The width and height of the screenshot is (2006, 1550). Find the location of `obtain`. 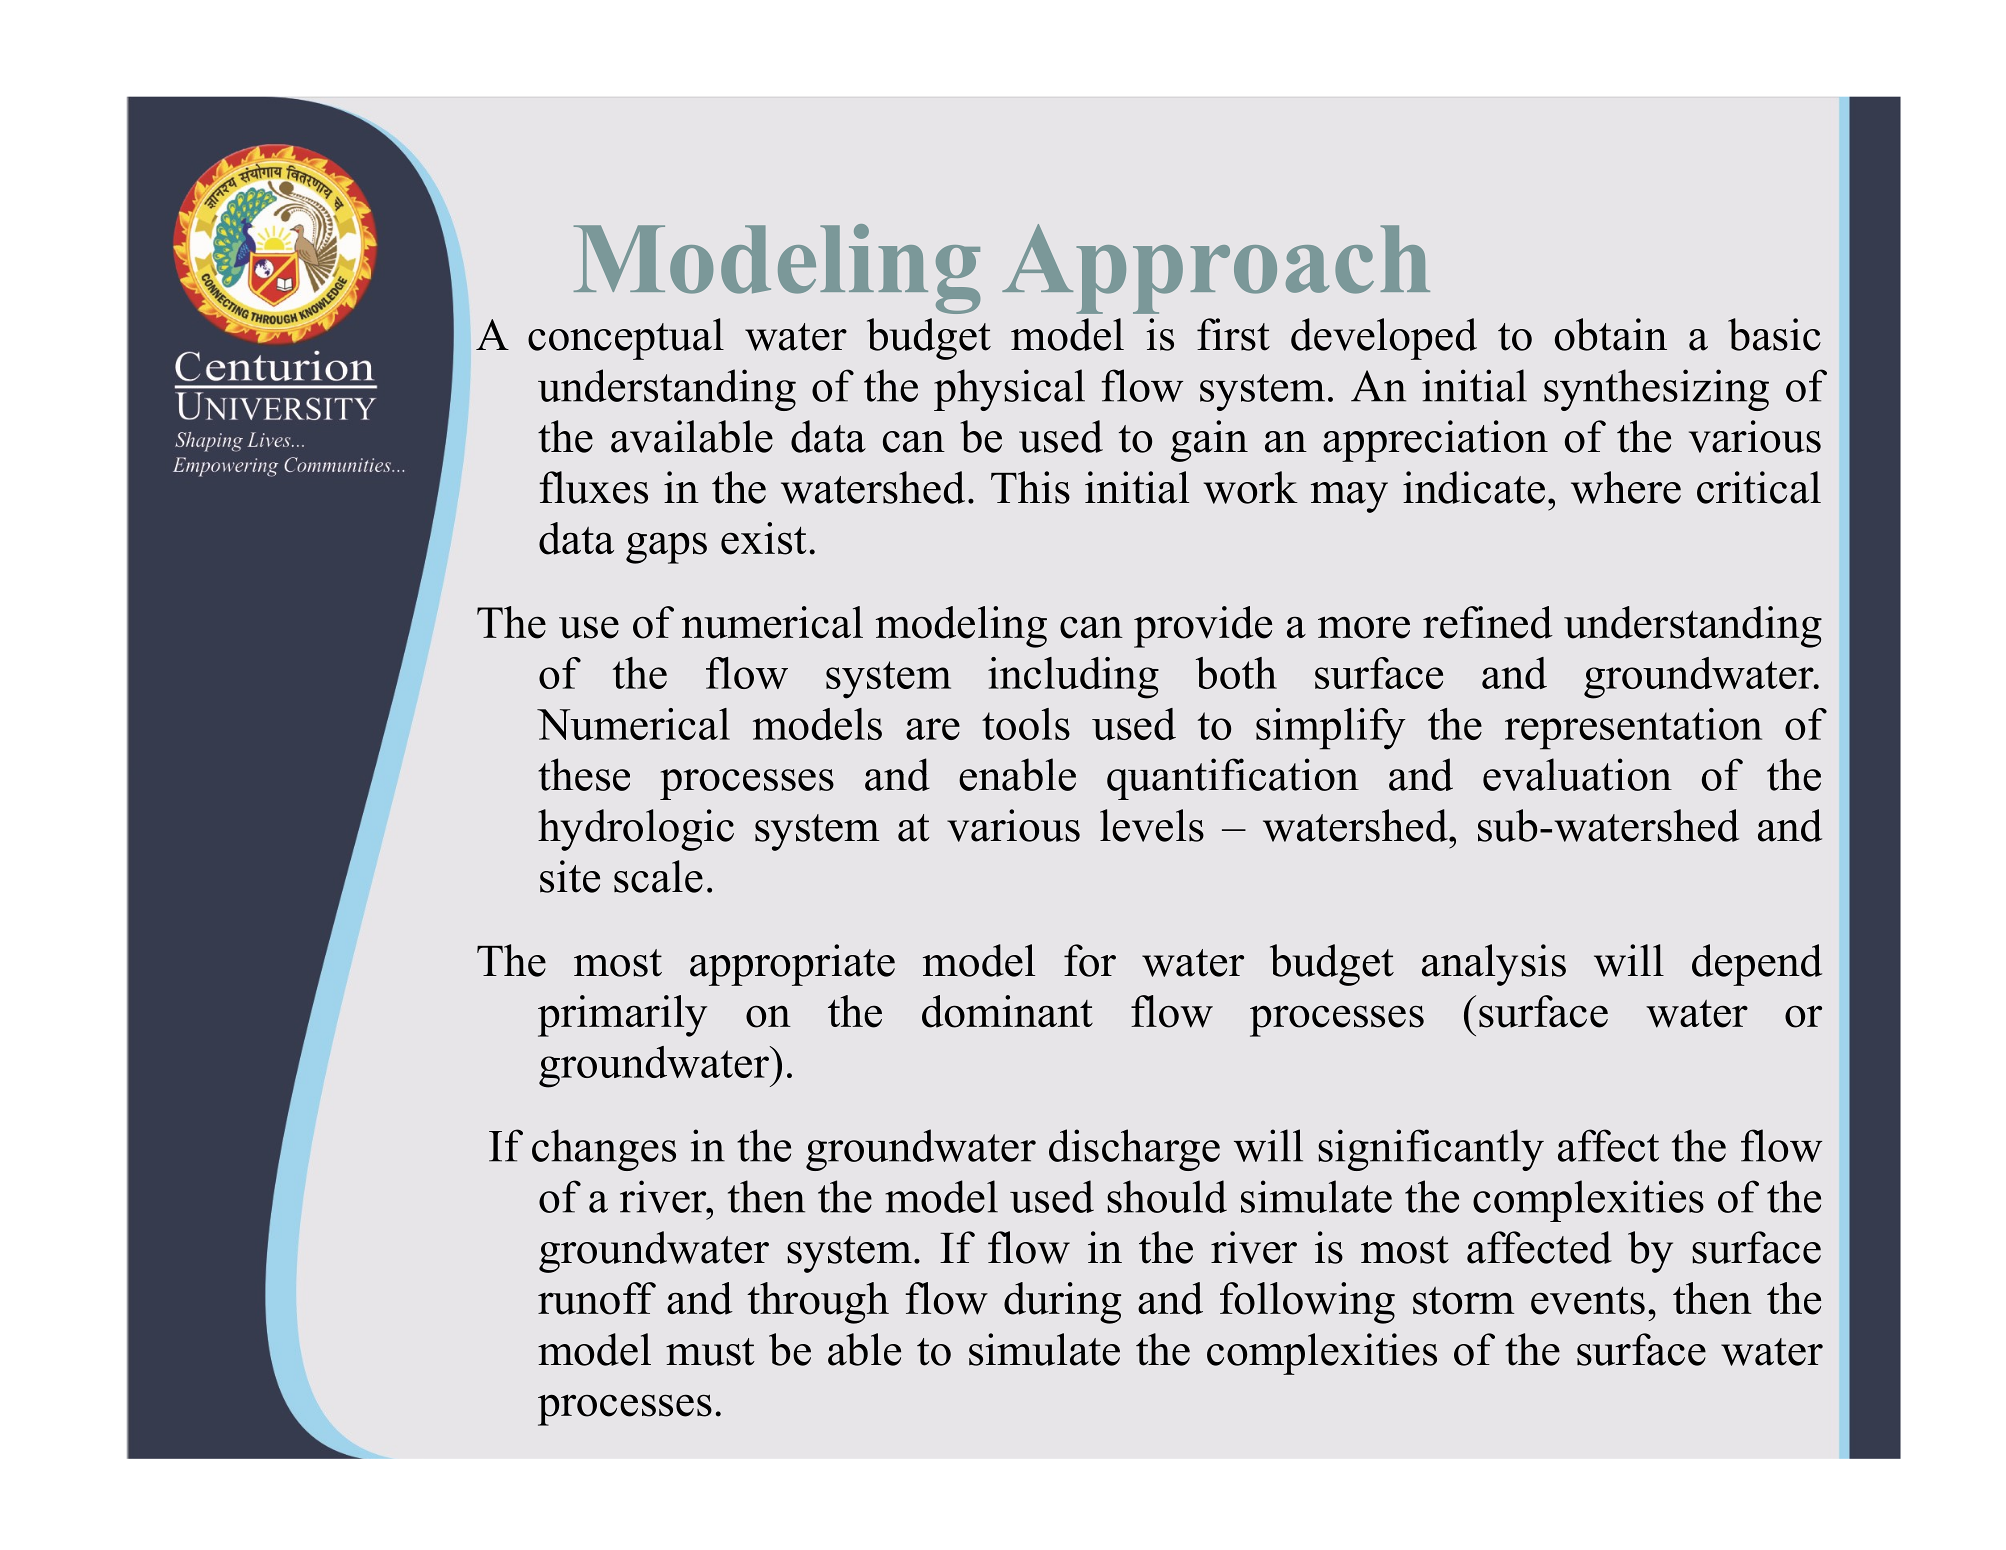

obtain is located at coordinates (1611, 334).
